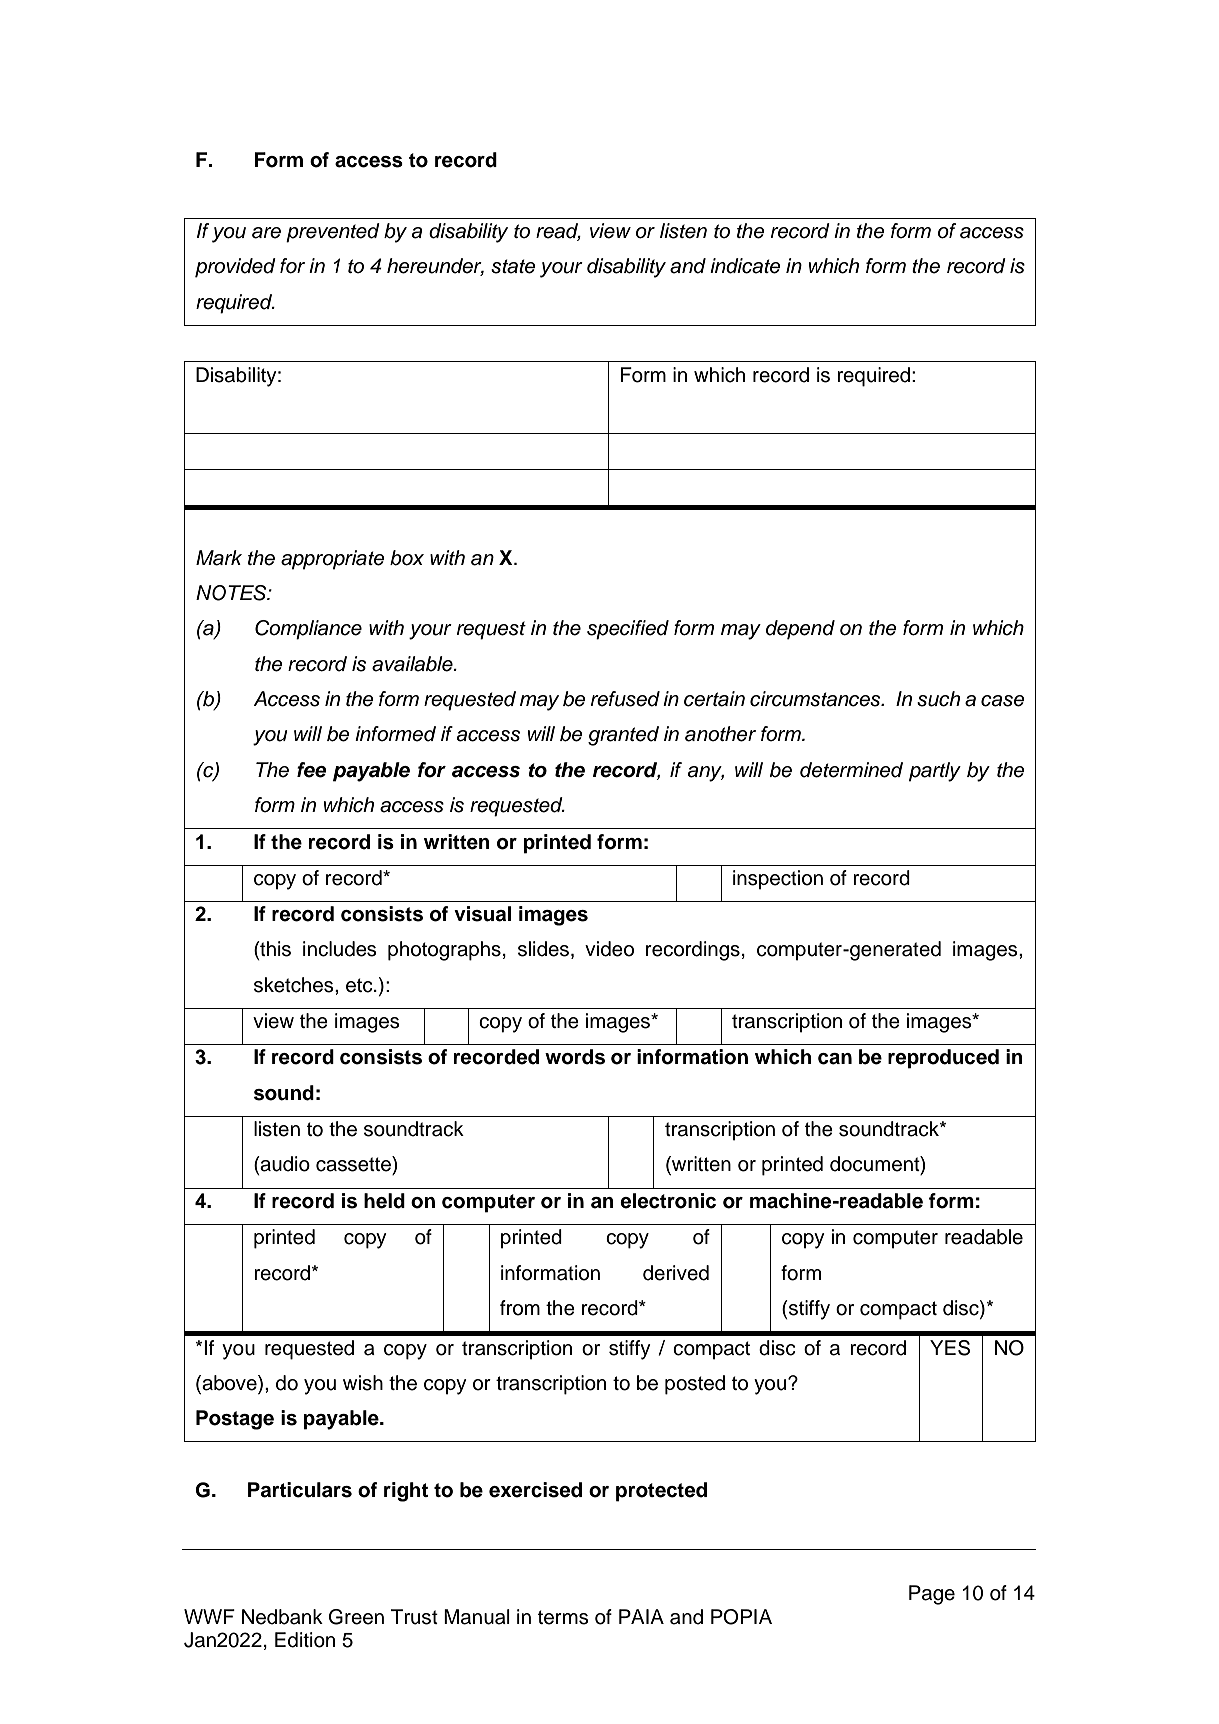  I want to click on indicate, so click(745, 266).
